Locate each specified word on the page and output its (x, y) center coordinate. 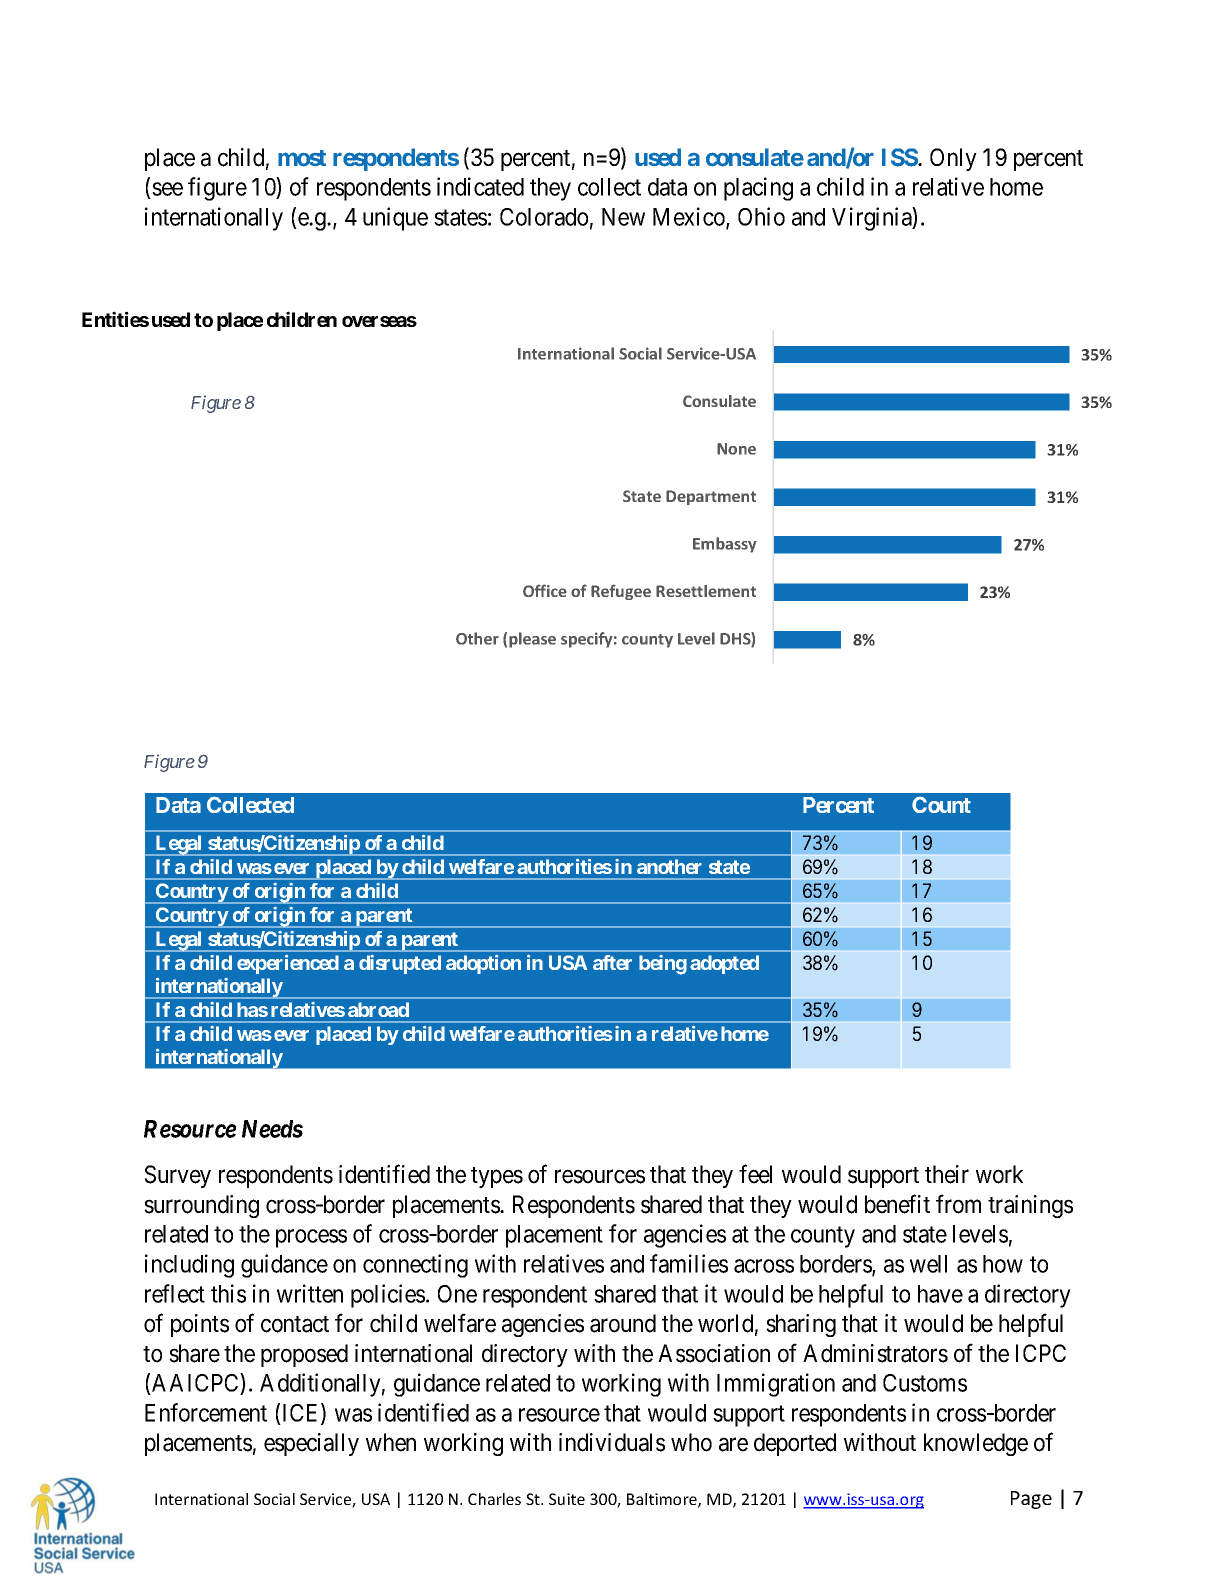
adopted (724, 964)
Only (953, 159)
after (612, 962)
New (623, 217)
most (302, 158)
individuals (612, 1442)
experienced (288, 964)
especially (311, 1444)
